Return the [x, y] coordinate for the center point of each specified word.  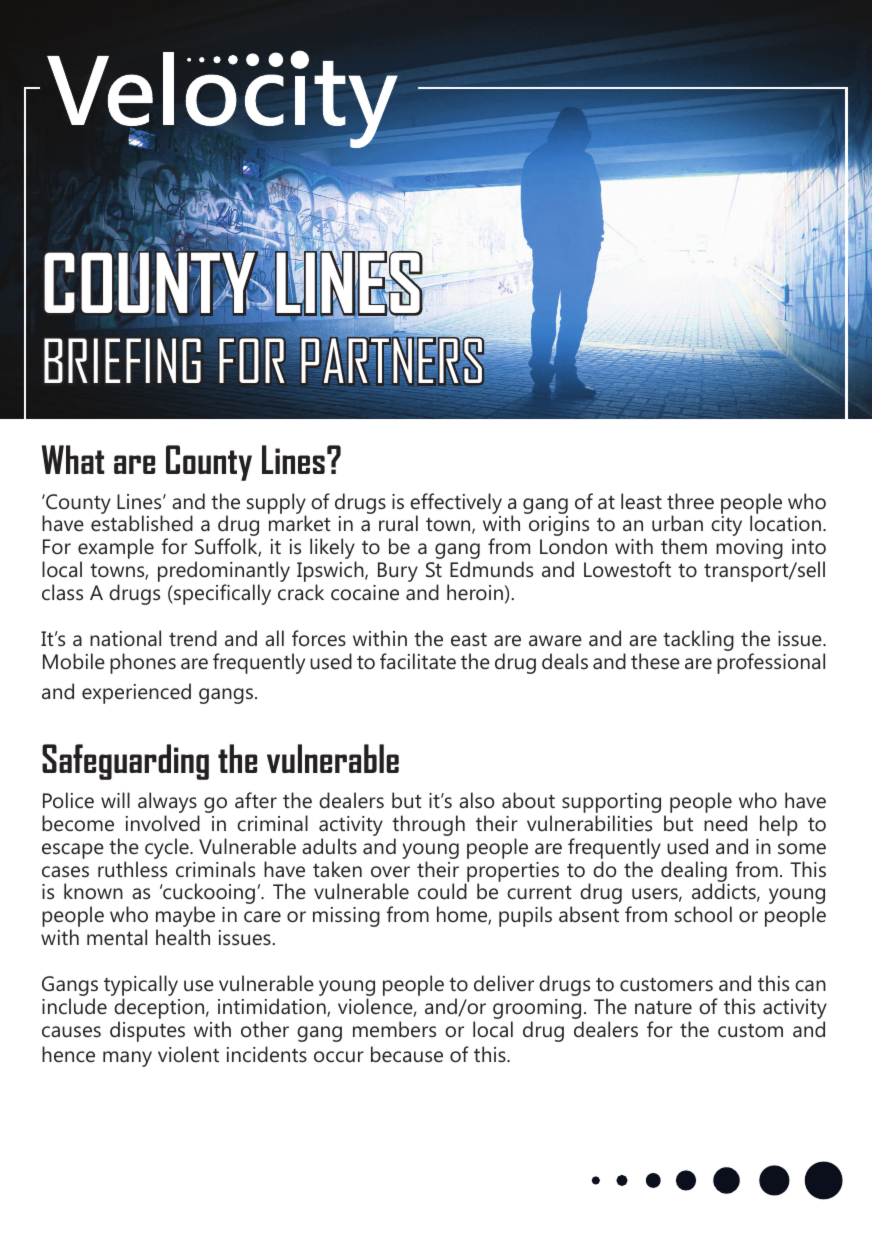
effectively [456, 504]
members [394, 1029]
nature [663, 1007]
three [690, 501]
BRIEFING [122, 360]
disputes [147, 1031]
